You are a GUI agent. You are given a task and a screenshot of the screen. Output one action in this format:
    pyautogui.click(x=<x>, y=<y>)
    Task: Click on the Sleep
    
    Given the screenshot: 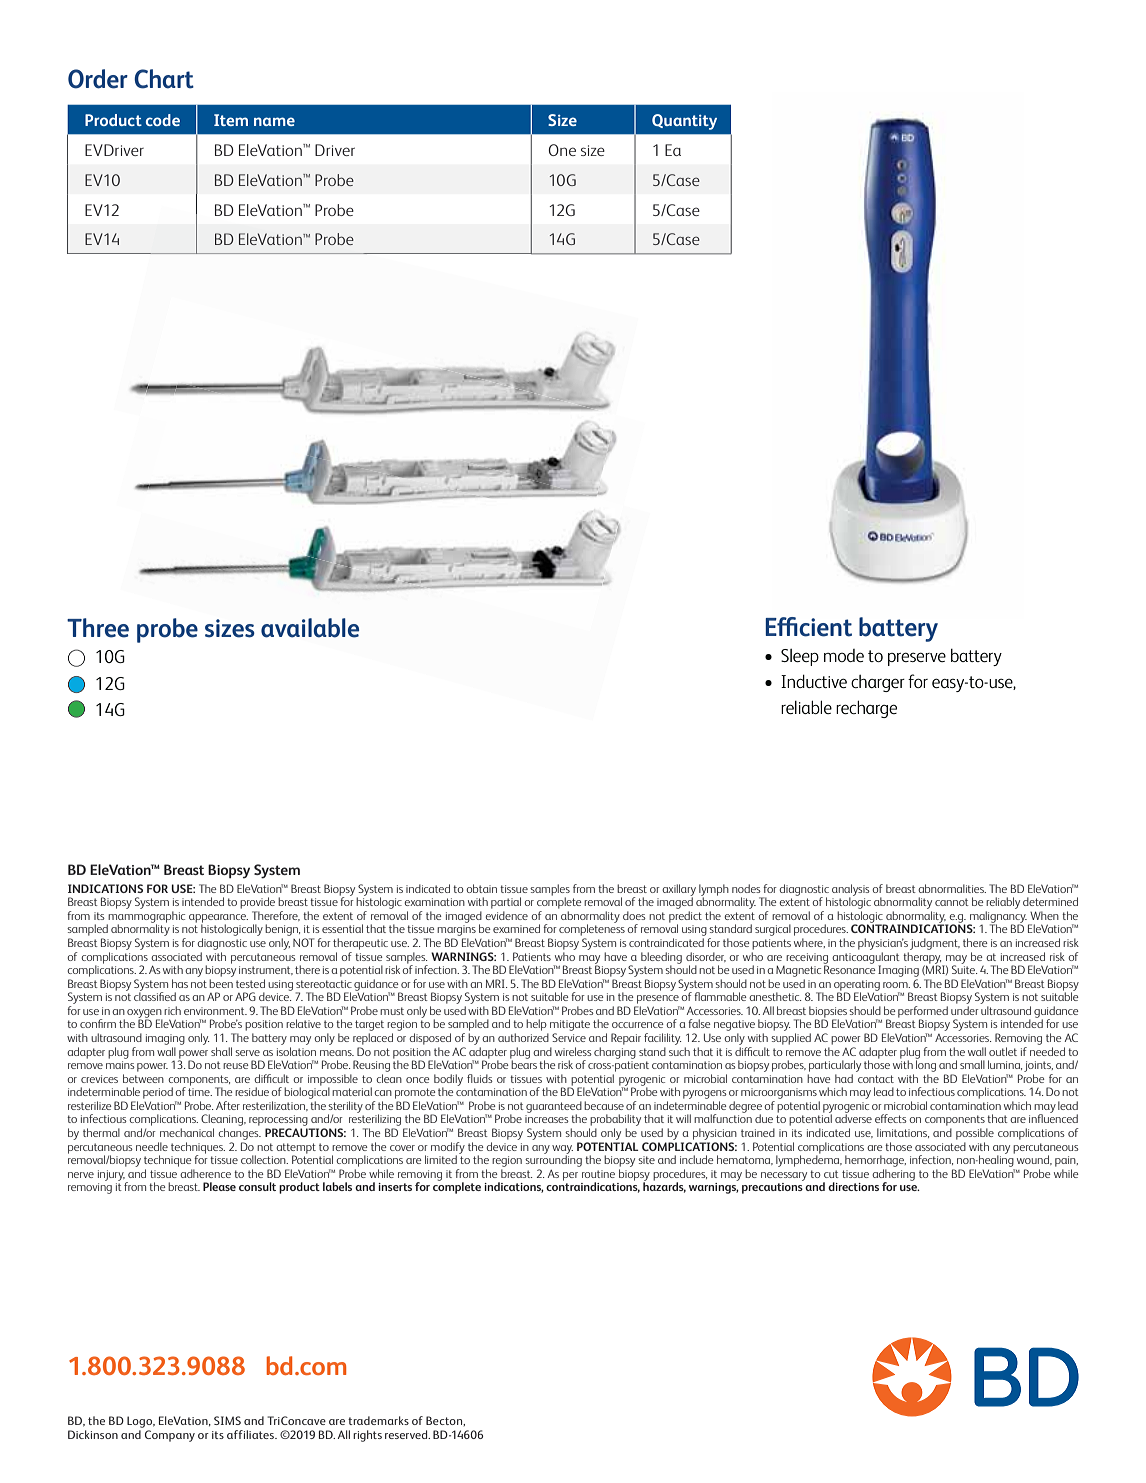 What is the action you would take?
    pyautogui.click(x=800, y=657)
